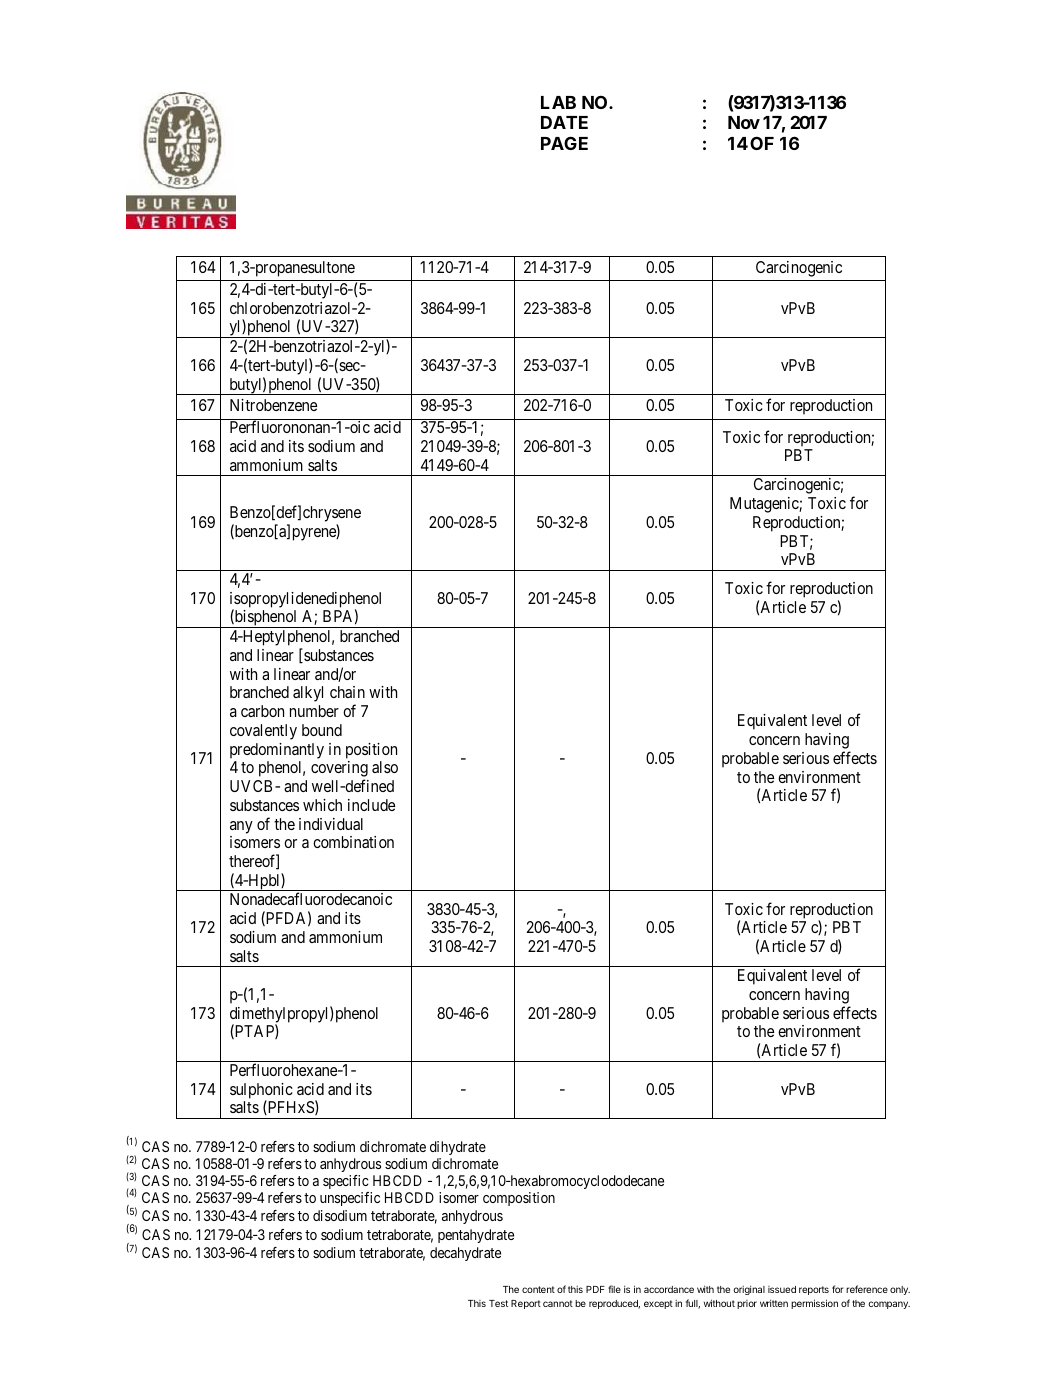  Describe the element at coordinates (814, 1304) in the document. I see `permission` at that location.
